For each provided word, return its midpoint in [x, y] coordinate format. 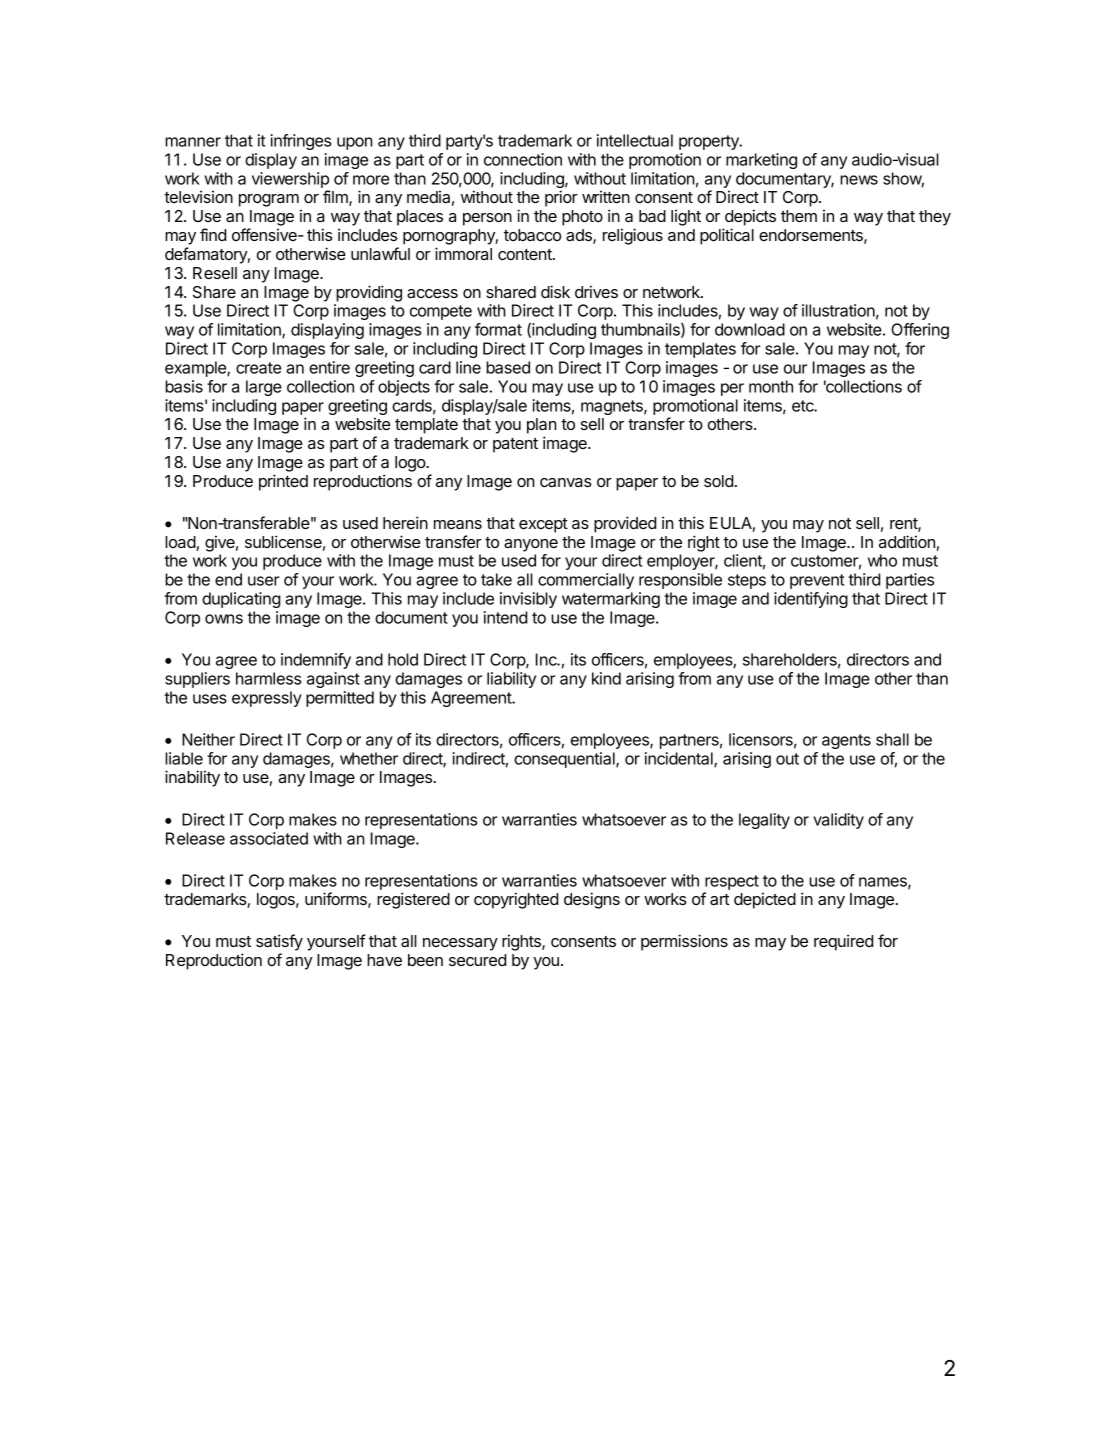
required [843, 942]
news [859, 180]
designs [592, 900]
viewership [290, 180]
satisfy [279, 942]
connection [523, 159]
